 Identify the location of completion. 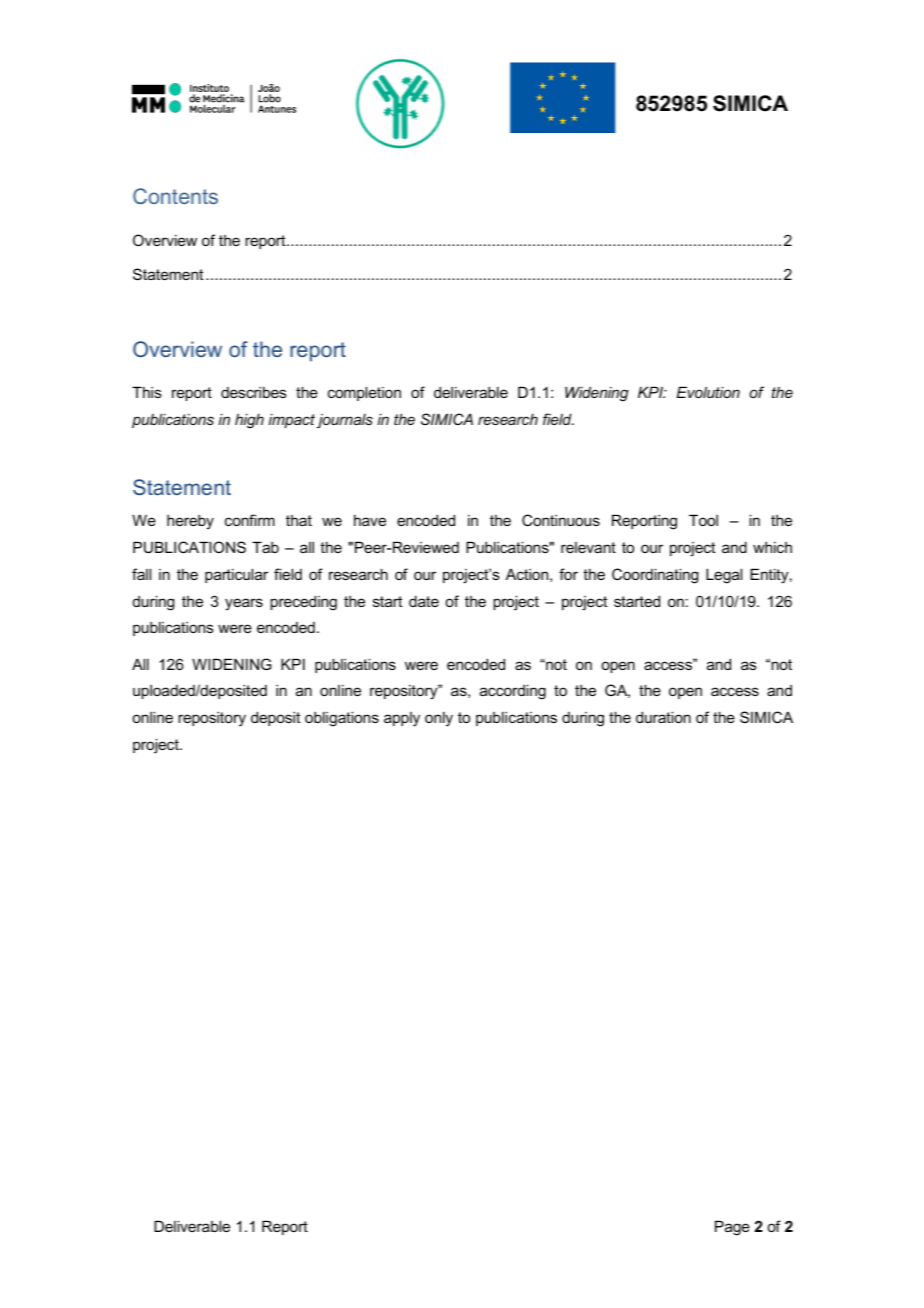
(364, 393).
